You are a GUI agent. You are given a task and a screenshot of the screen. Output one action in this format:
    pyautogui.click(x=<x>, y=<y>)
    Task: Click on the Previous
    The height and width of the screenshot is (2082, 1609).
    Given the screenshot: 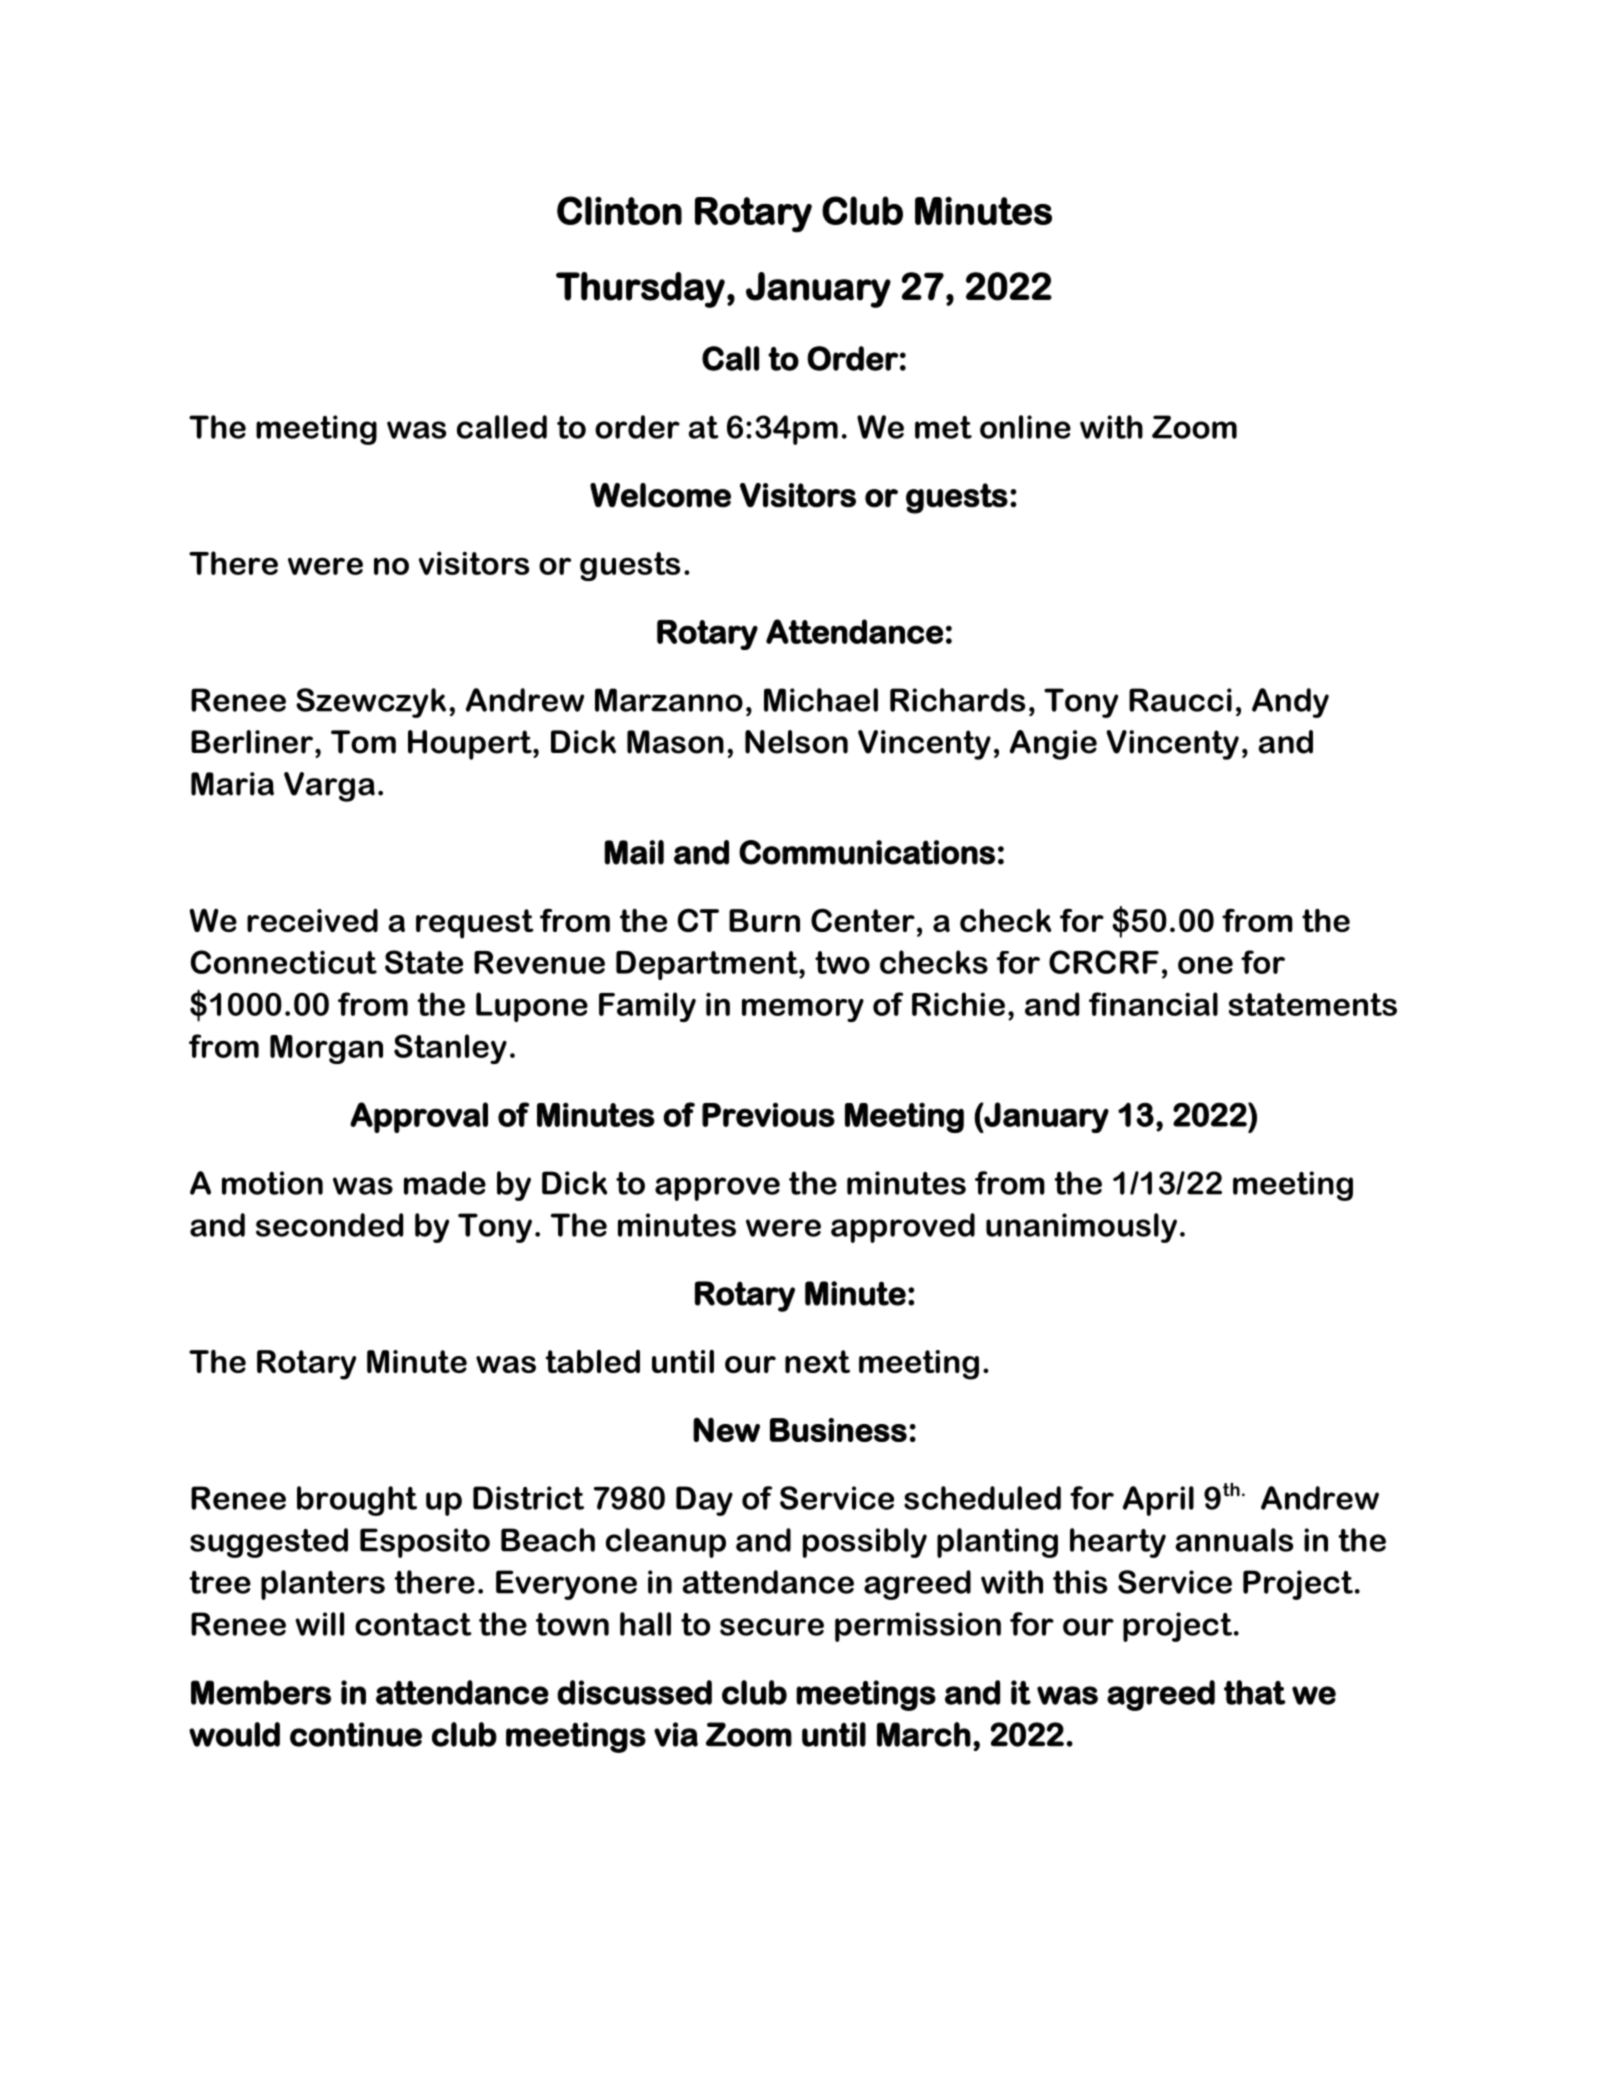 What is the action you would take?
    pyautogui.click(x=768, y=1114)
